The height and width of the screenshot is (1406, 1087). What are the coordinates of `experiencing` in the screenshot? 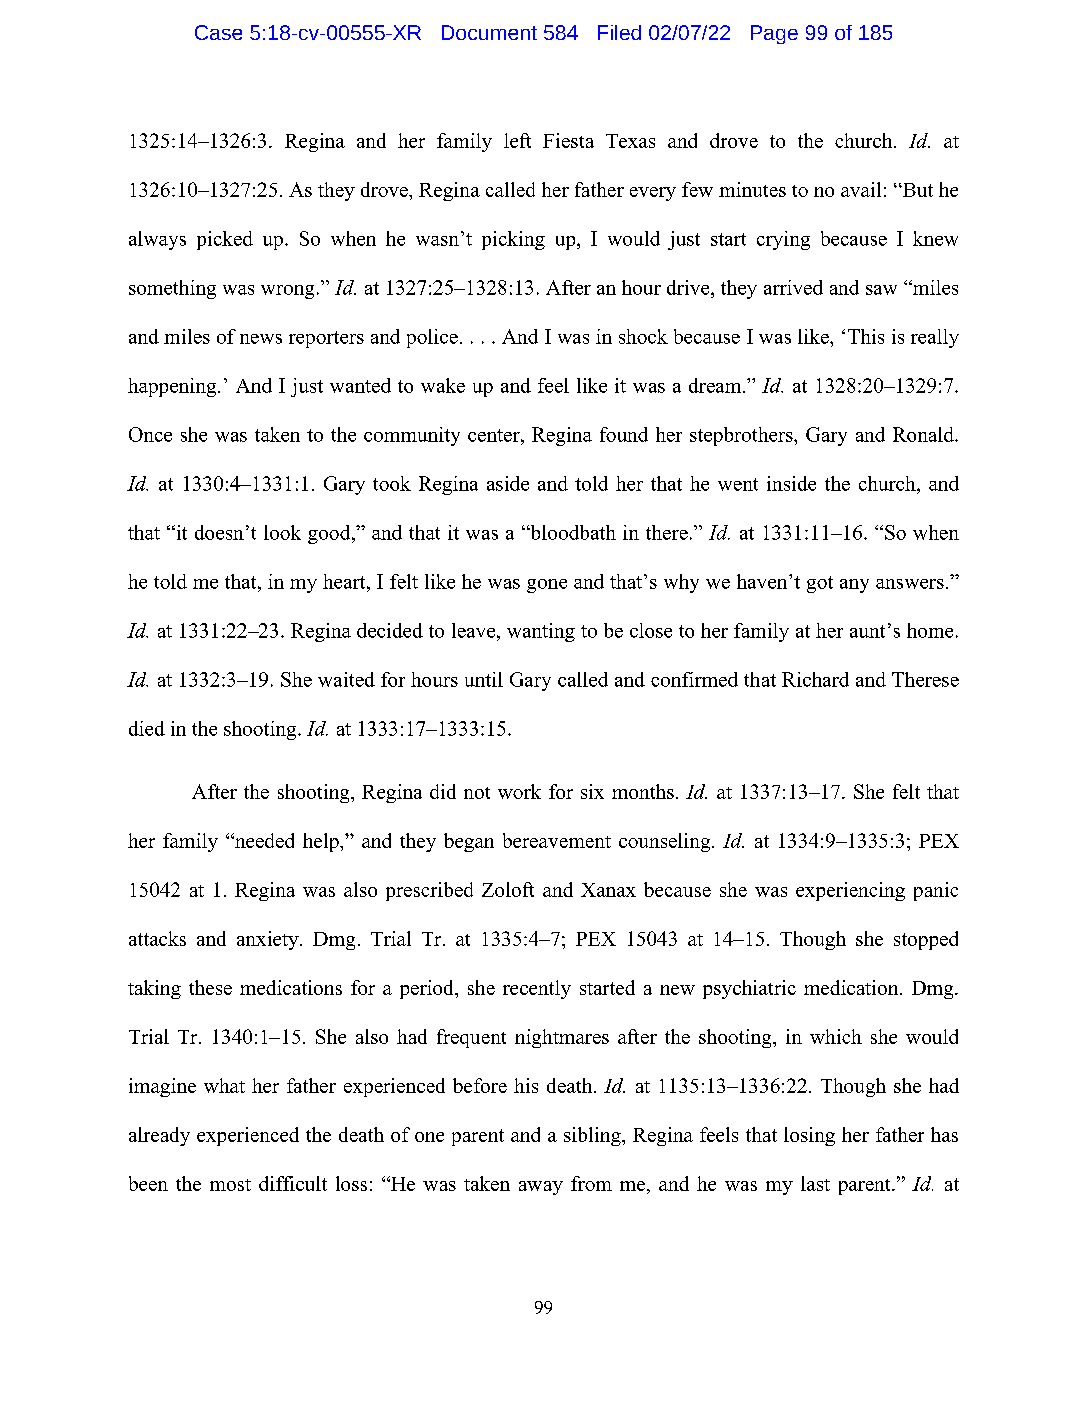 It's located at (850, 891).
